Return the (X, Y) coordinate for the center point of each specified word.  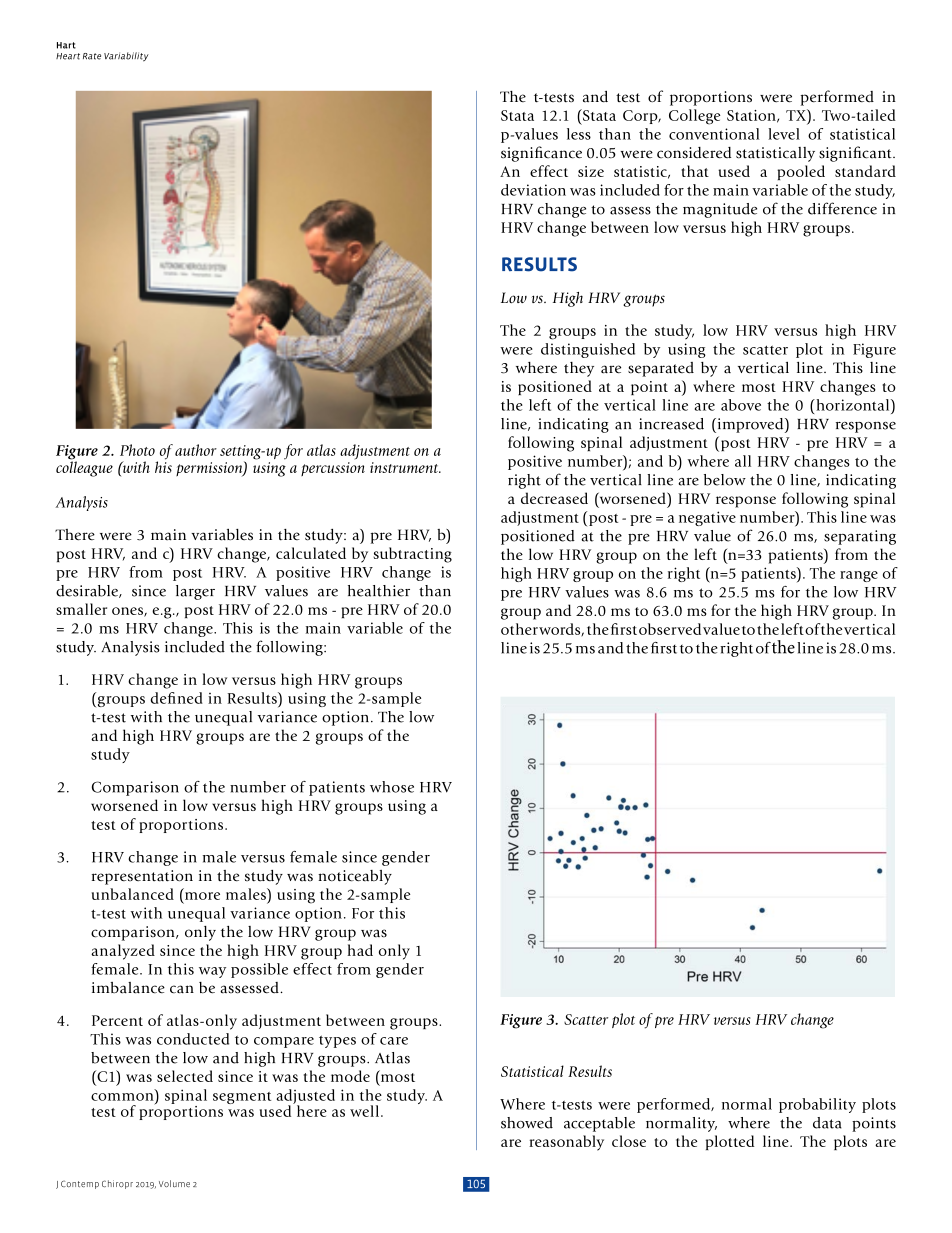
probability (817, 1105)
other (519, 629)
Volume (174, 1183)
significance (541, 154)
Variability (126, 57)
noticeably (355, 877)
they (579, 369)
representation (142, 877)
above (741, 405)
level (784, 134)
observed (670, 629)
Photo (137, 450)
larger (195, 592)
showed (527, 1123)
